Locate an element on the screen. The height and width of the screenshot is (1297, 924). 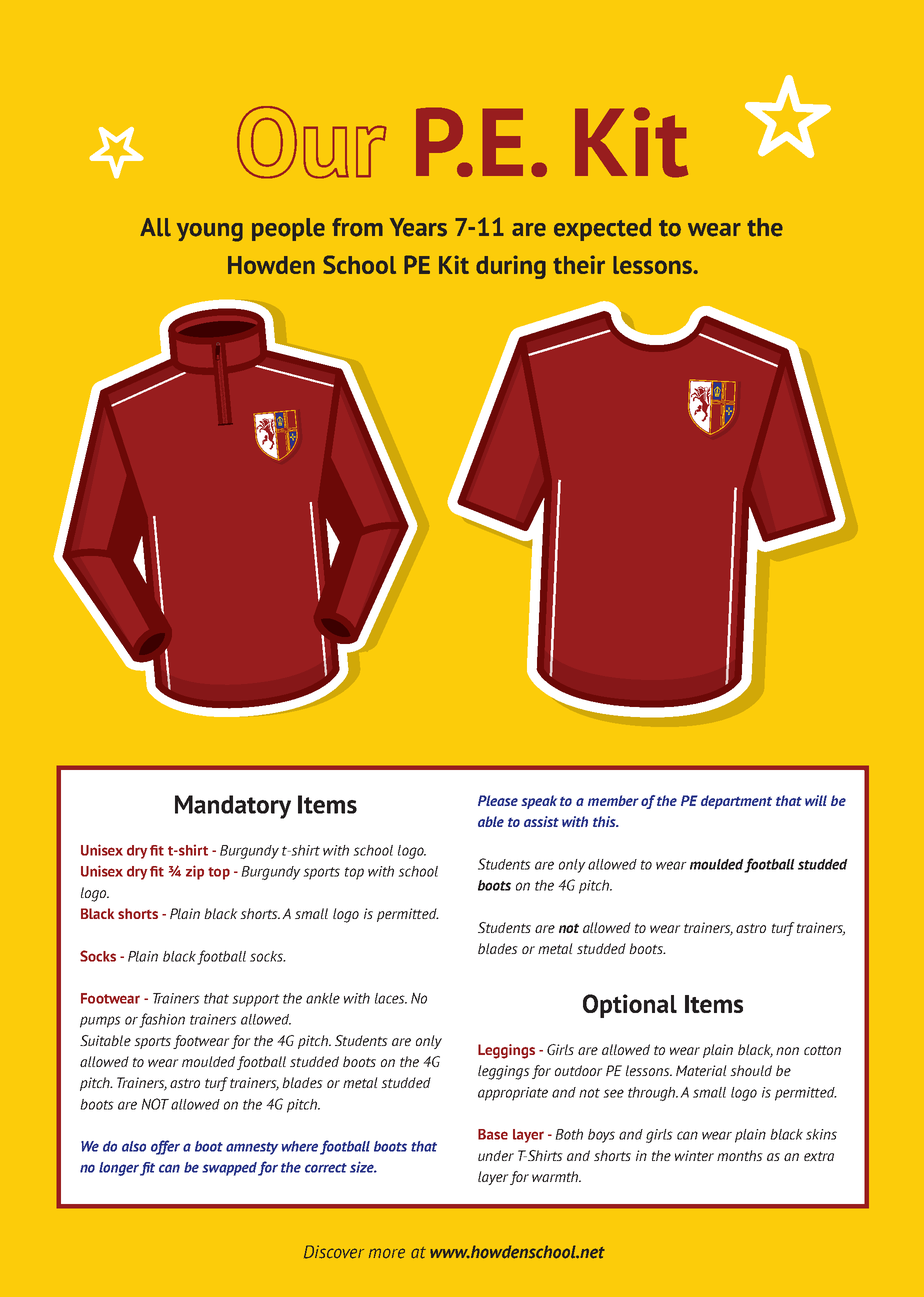
will is located at coordinates (816, 800).
